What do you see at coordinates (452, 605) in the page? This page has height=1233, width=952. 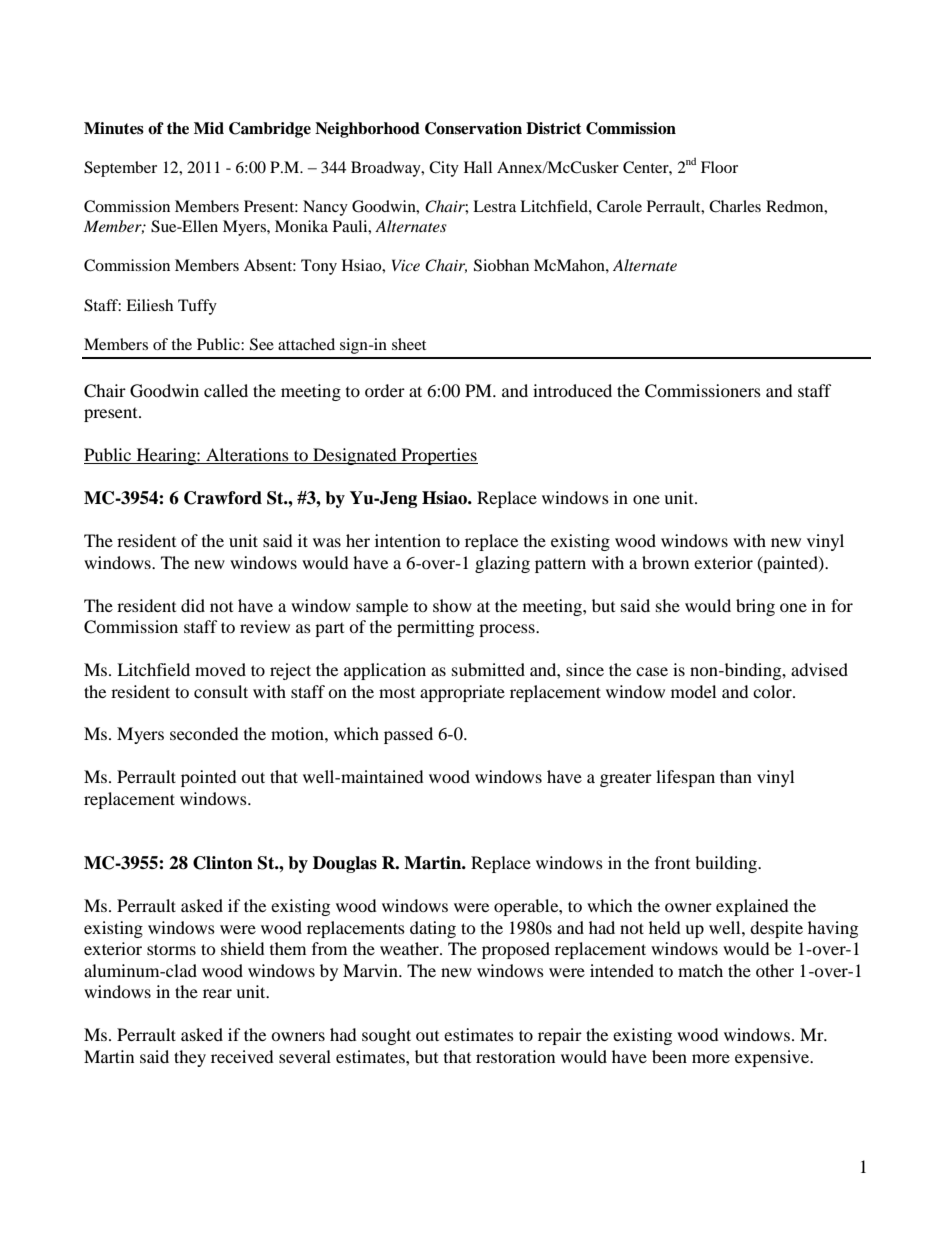 I see `show` at bounding box center [452, 605].
